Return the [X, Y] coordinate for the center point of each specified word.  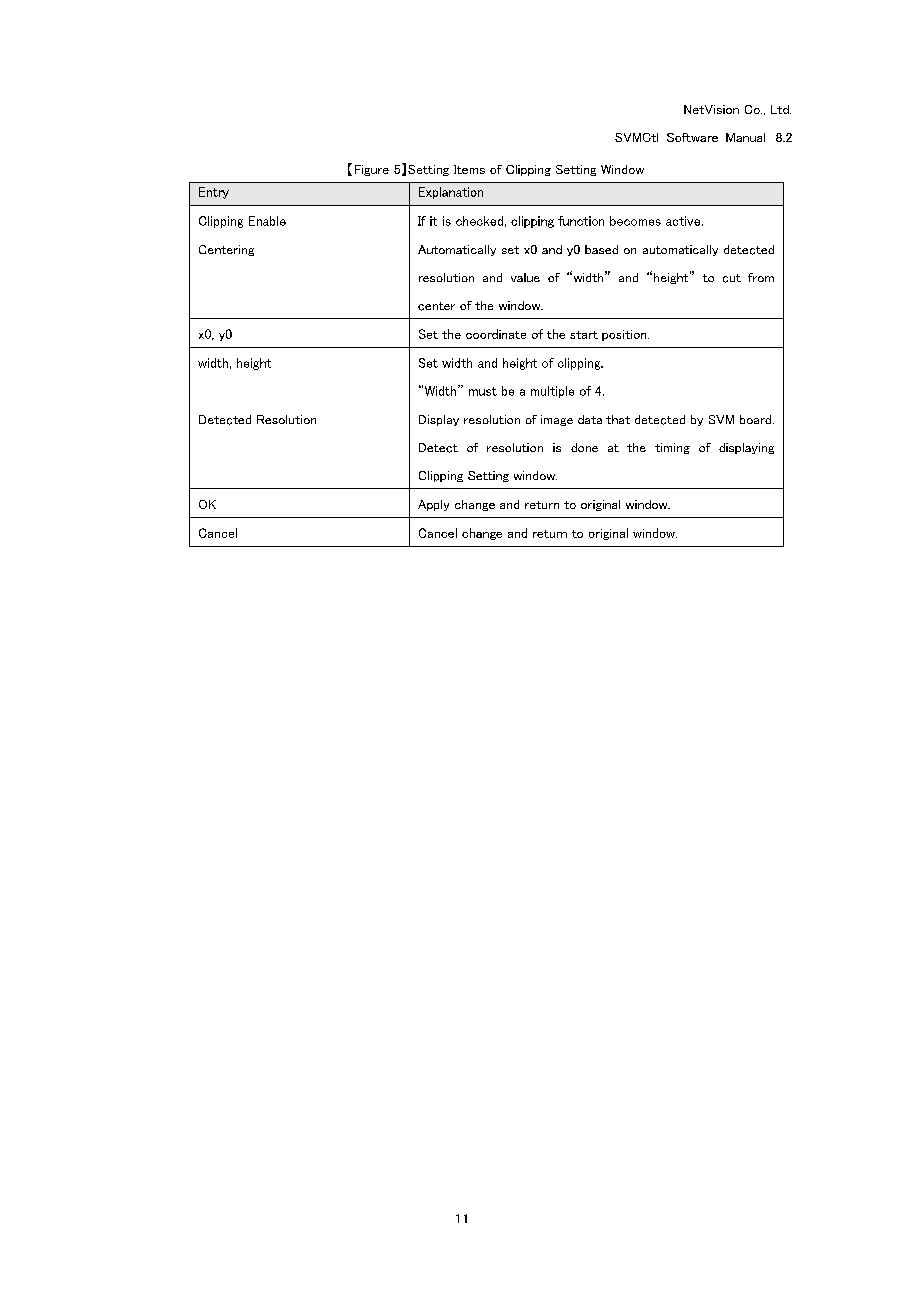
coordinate [496, 334]
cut [732, 278]
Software [692, 137]
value [525, 277]
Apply [433, 505]
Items [469, 169]
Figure [372, 170]
